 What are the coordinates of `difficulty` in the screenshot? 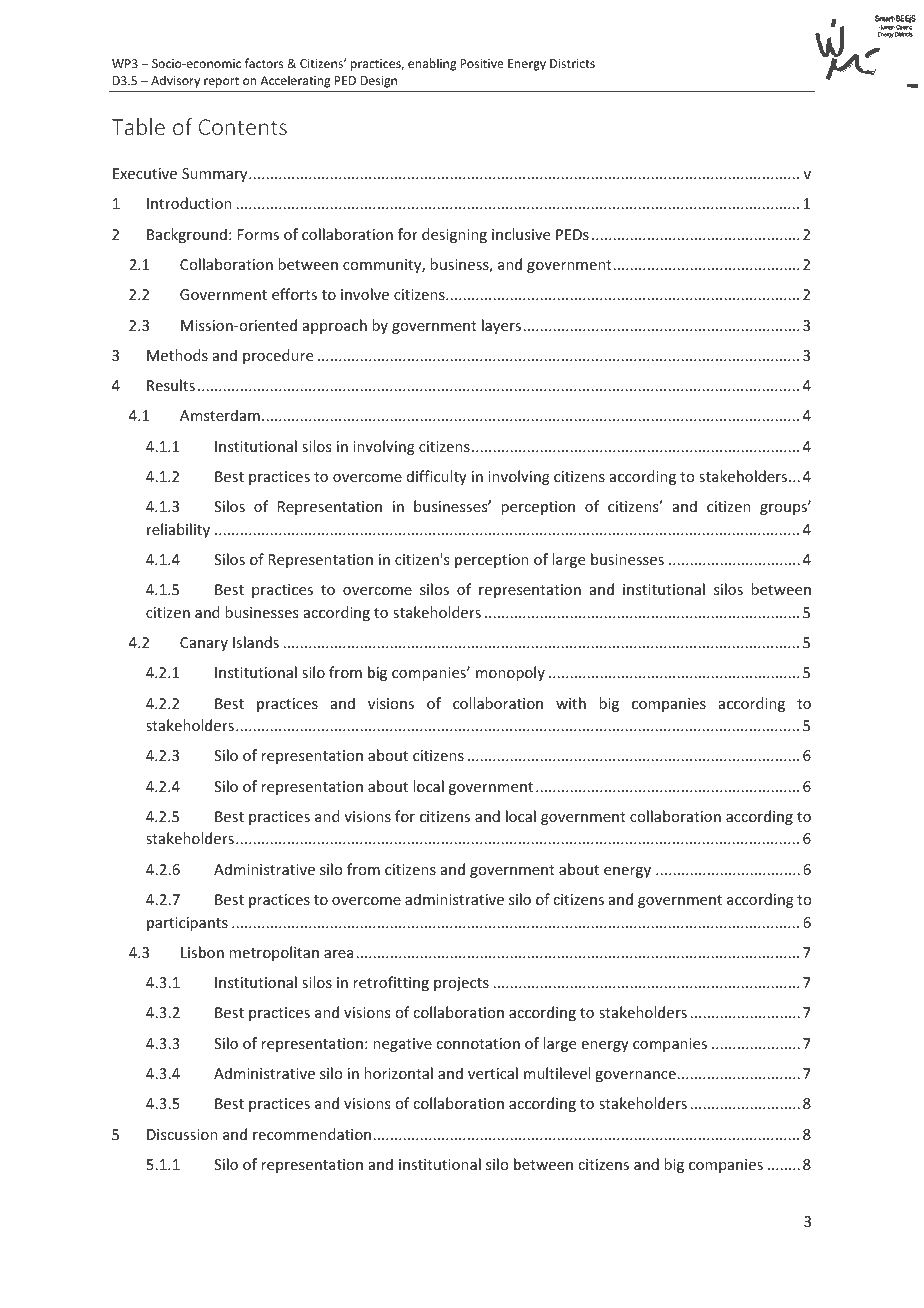 It's located at (437, 477).
